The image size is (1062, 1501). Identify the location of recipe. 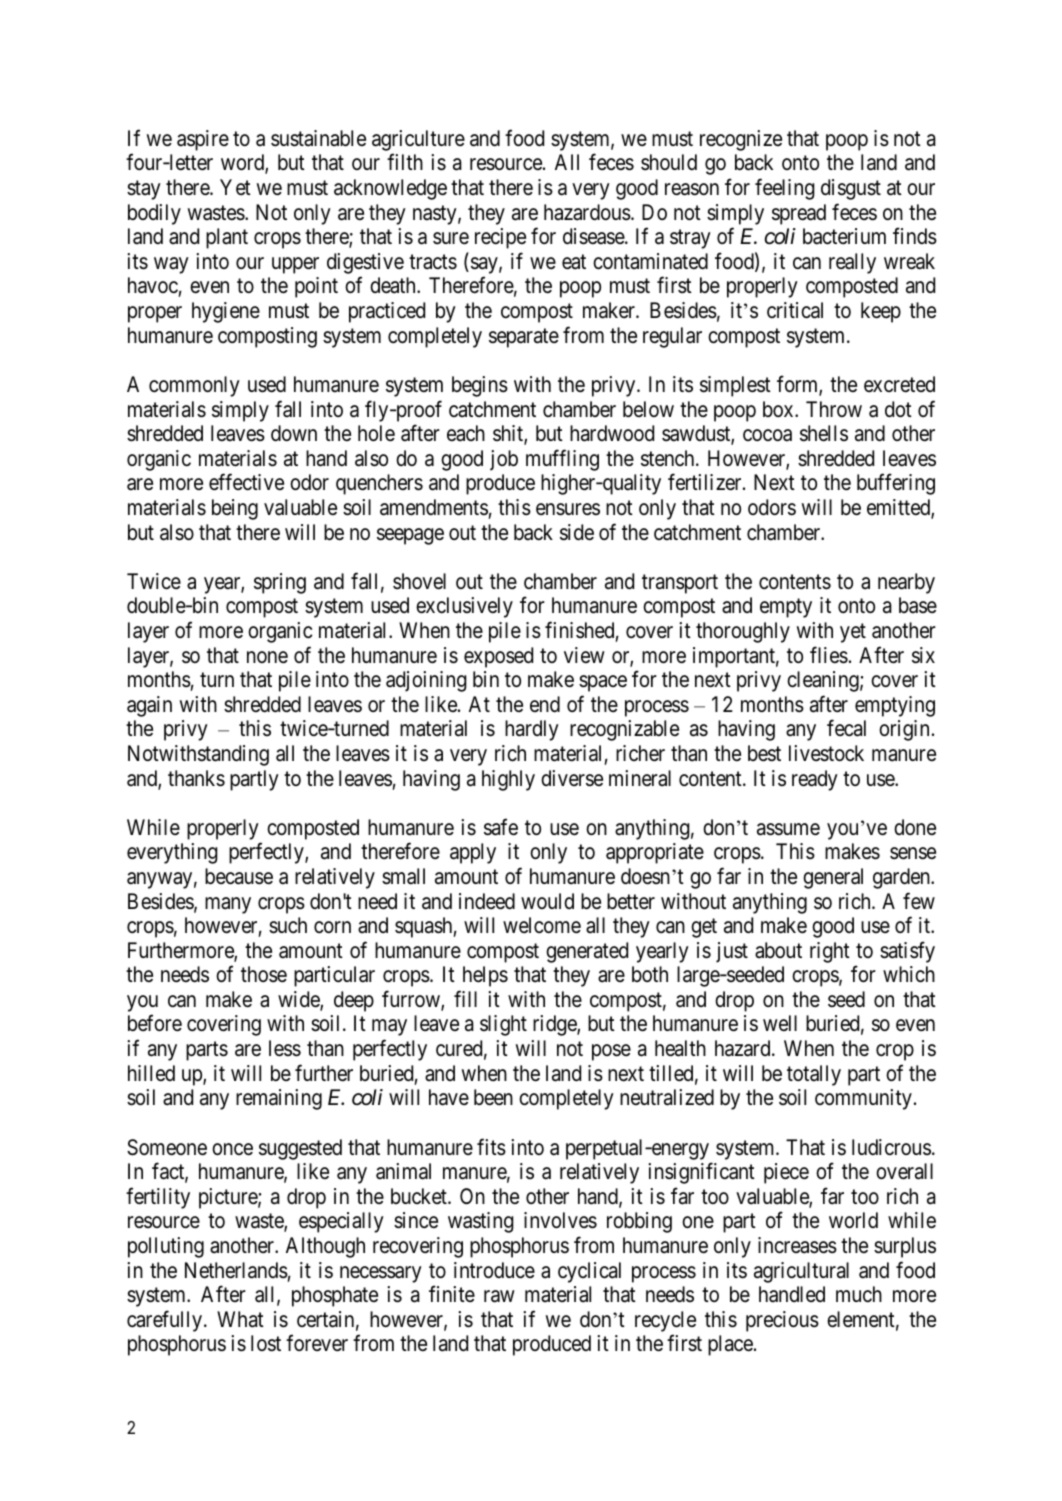
(500, 238).
